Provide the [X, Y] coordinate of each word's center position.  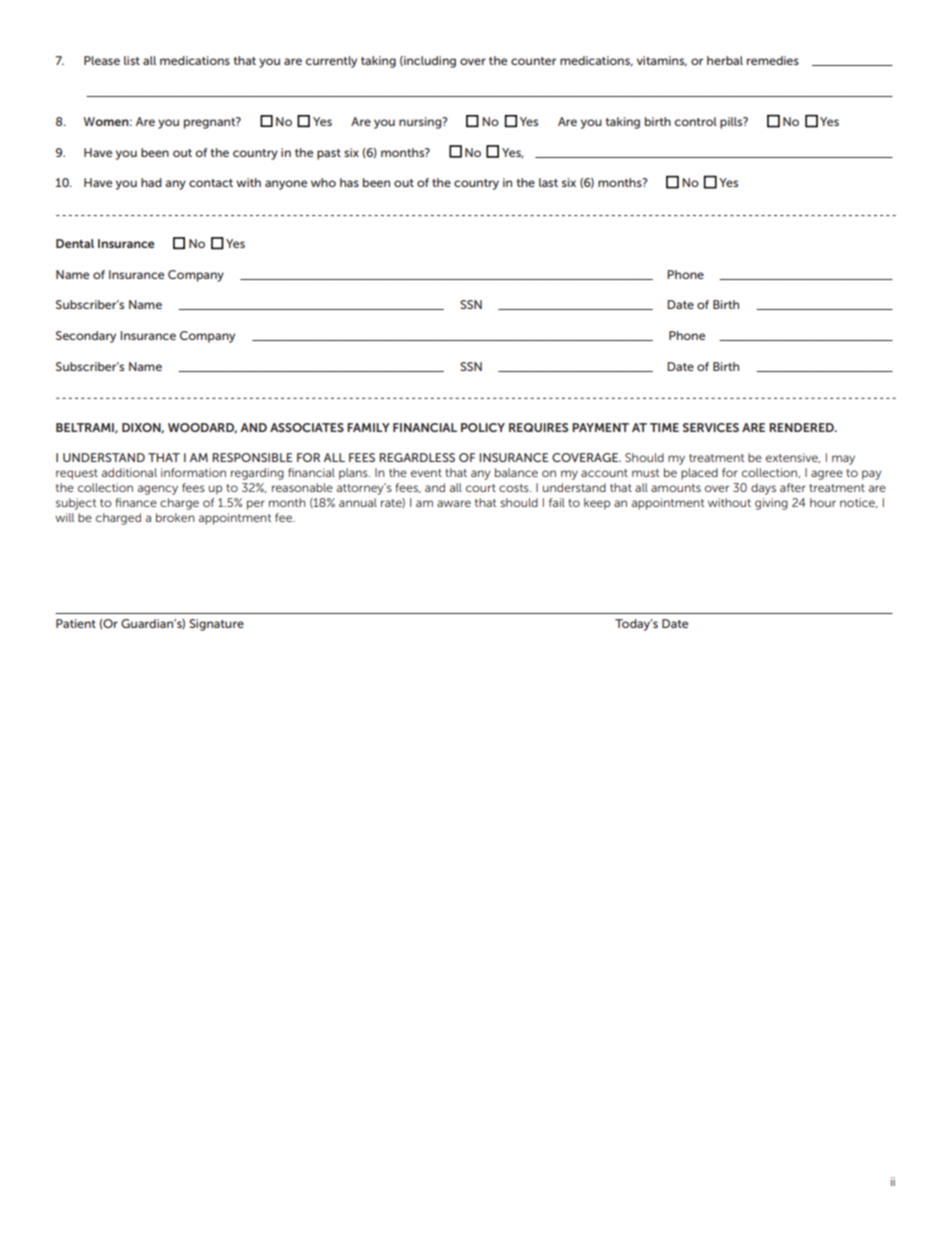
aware [454, 503]
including [429, 62]
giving [771, 504]
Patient [76, 623]
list [132, 60]
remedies [773, 60]
